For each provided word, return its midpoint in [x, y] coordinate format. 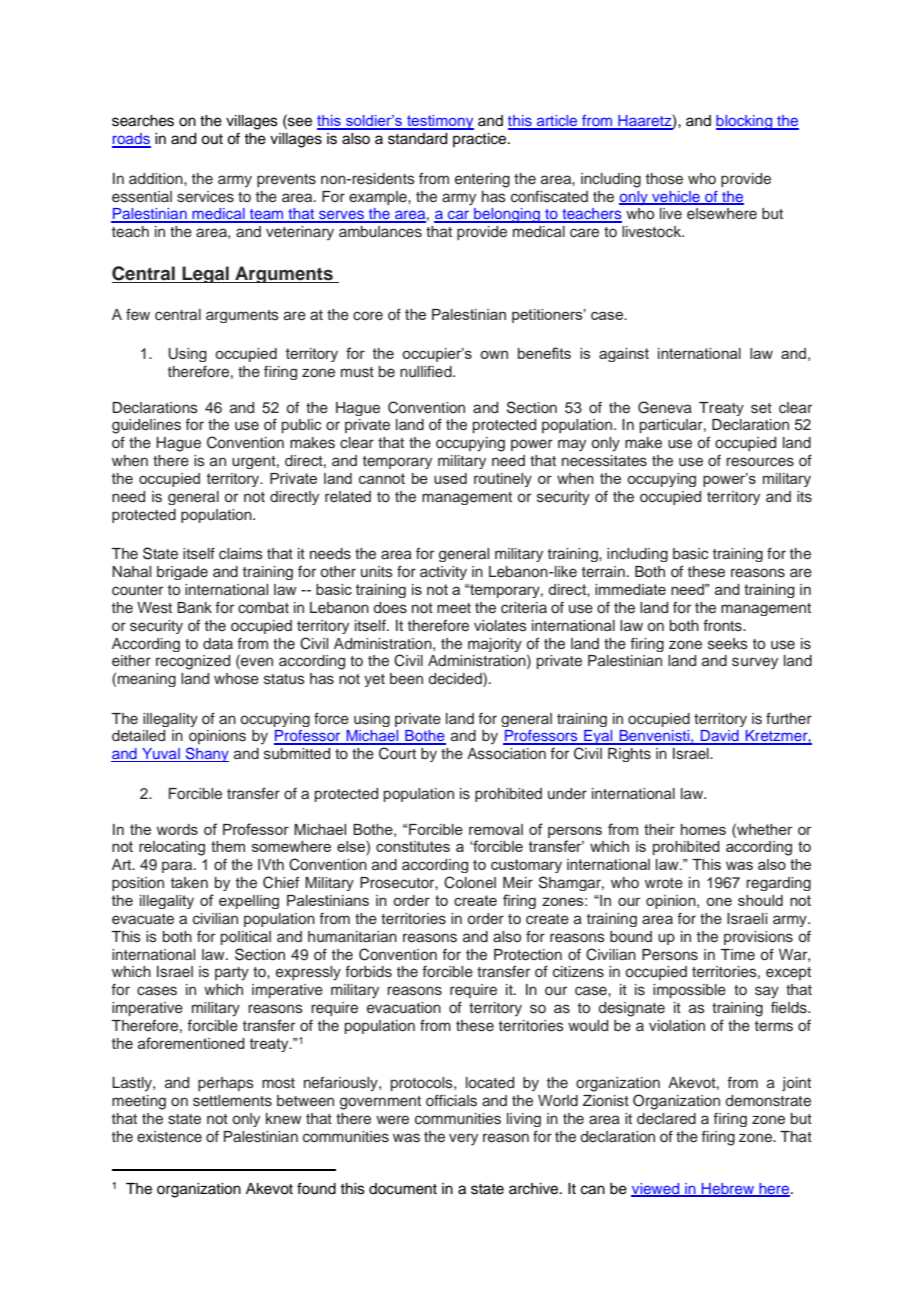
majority [495, 645]
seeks [728, 644]
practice [481, 140]
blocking [745, 122]
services [205, 197]
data [218, 643]
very [463, 1139]
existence [169, 1137]
